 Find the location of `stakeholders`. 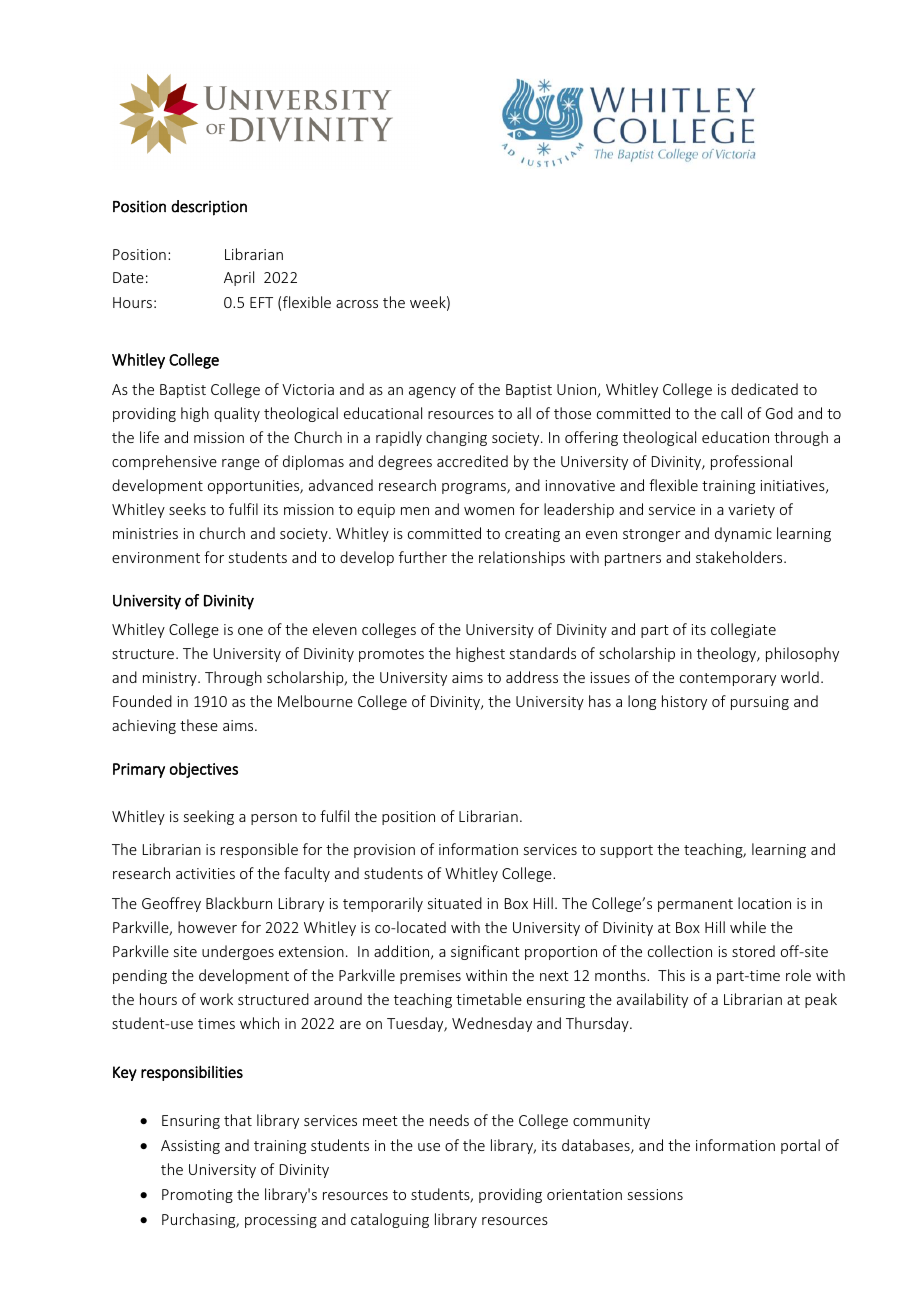

stakeholders is located at coordinates (740, 557).
